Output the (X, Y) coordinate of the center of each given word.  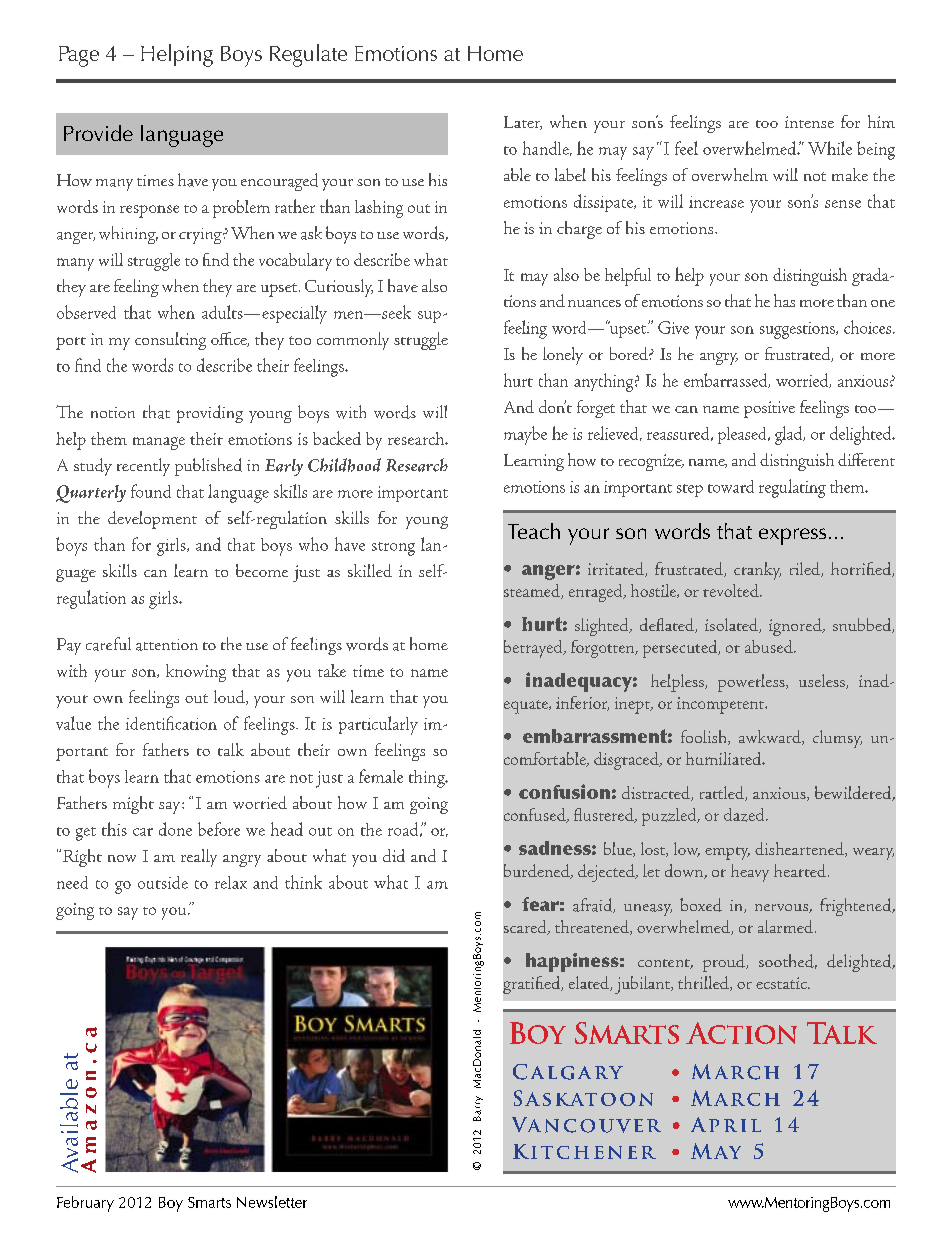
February (85, 1204)
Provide (98, 133)
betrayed (534, 649)
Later (523, 123)
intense (809, 122)
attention (167, 645)
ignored (796, 627)
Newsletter (272, 1202)
